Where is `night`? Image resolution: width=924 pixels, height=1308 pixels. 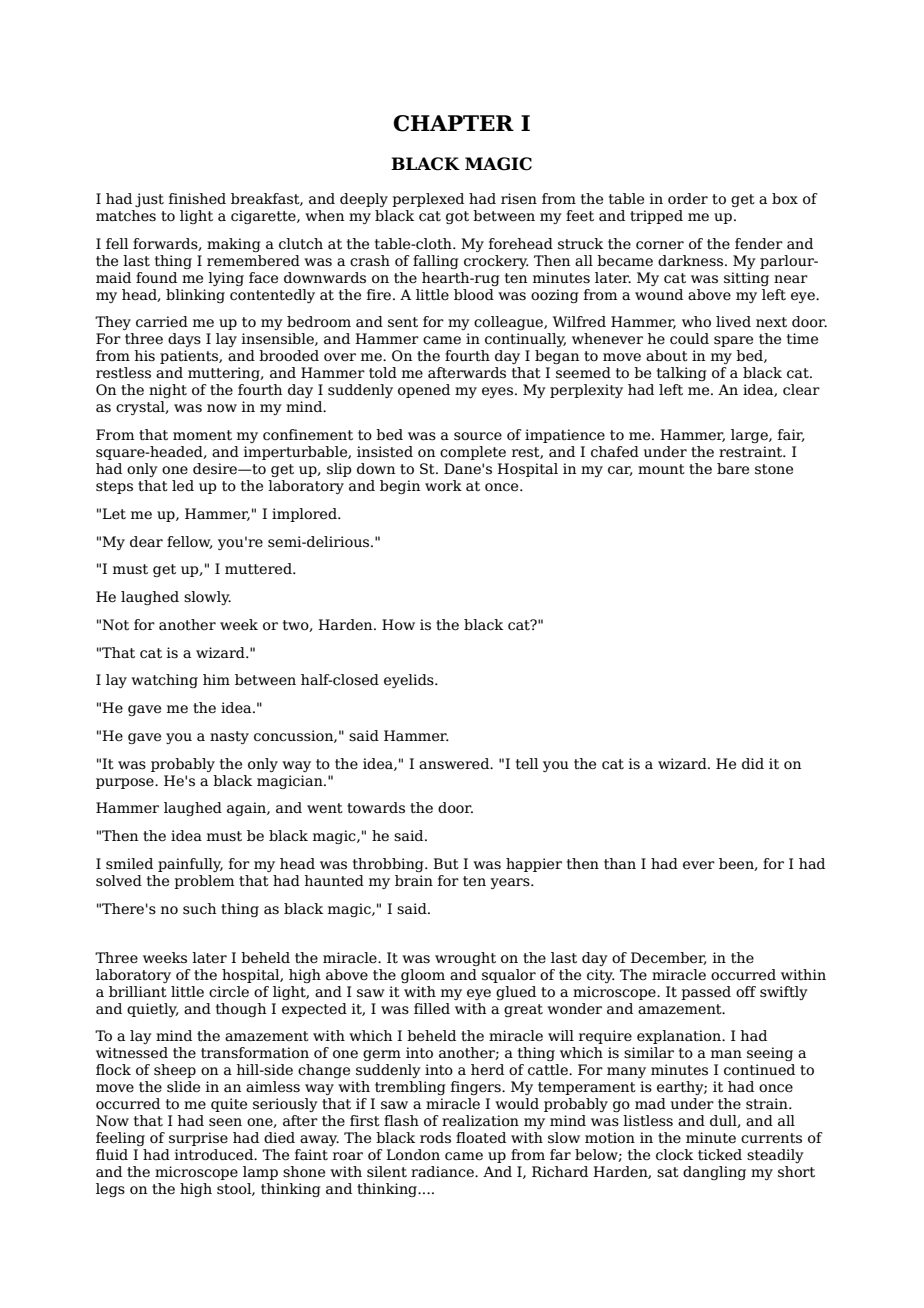 night is located at coordinates (168, 391).
